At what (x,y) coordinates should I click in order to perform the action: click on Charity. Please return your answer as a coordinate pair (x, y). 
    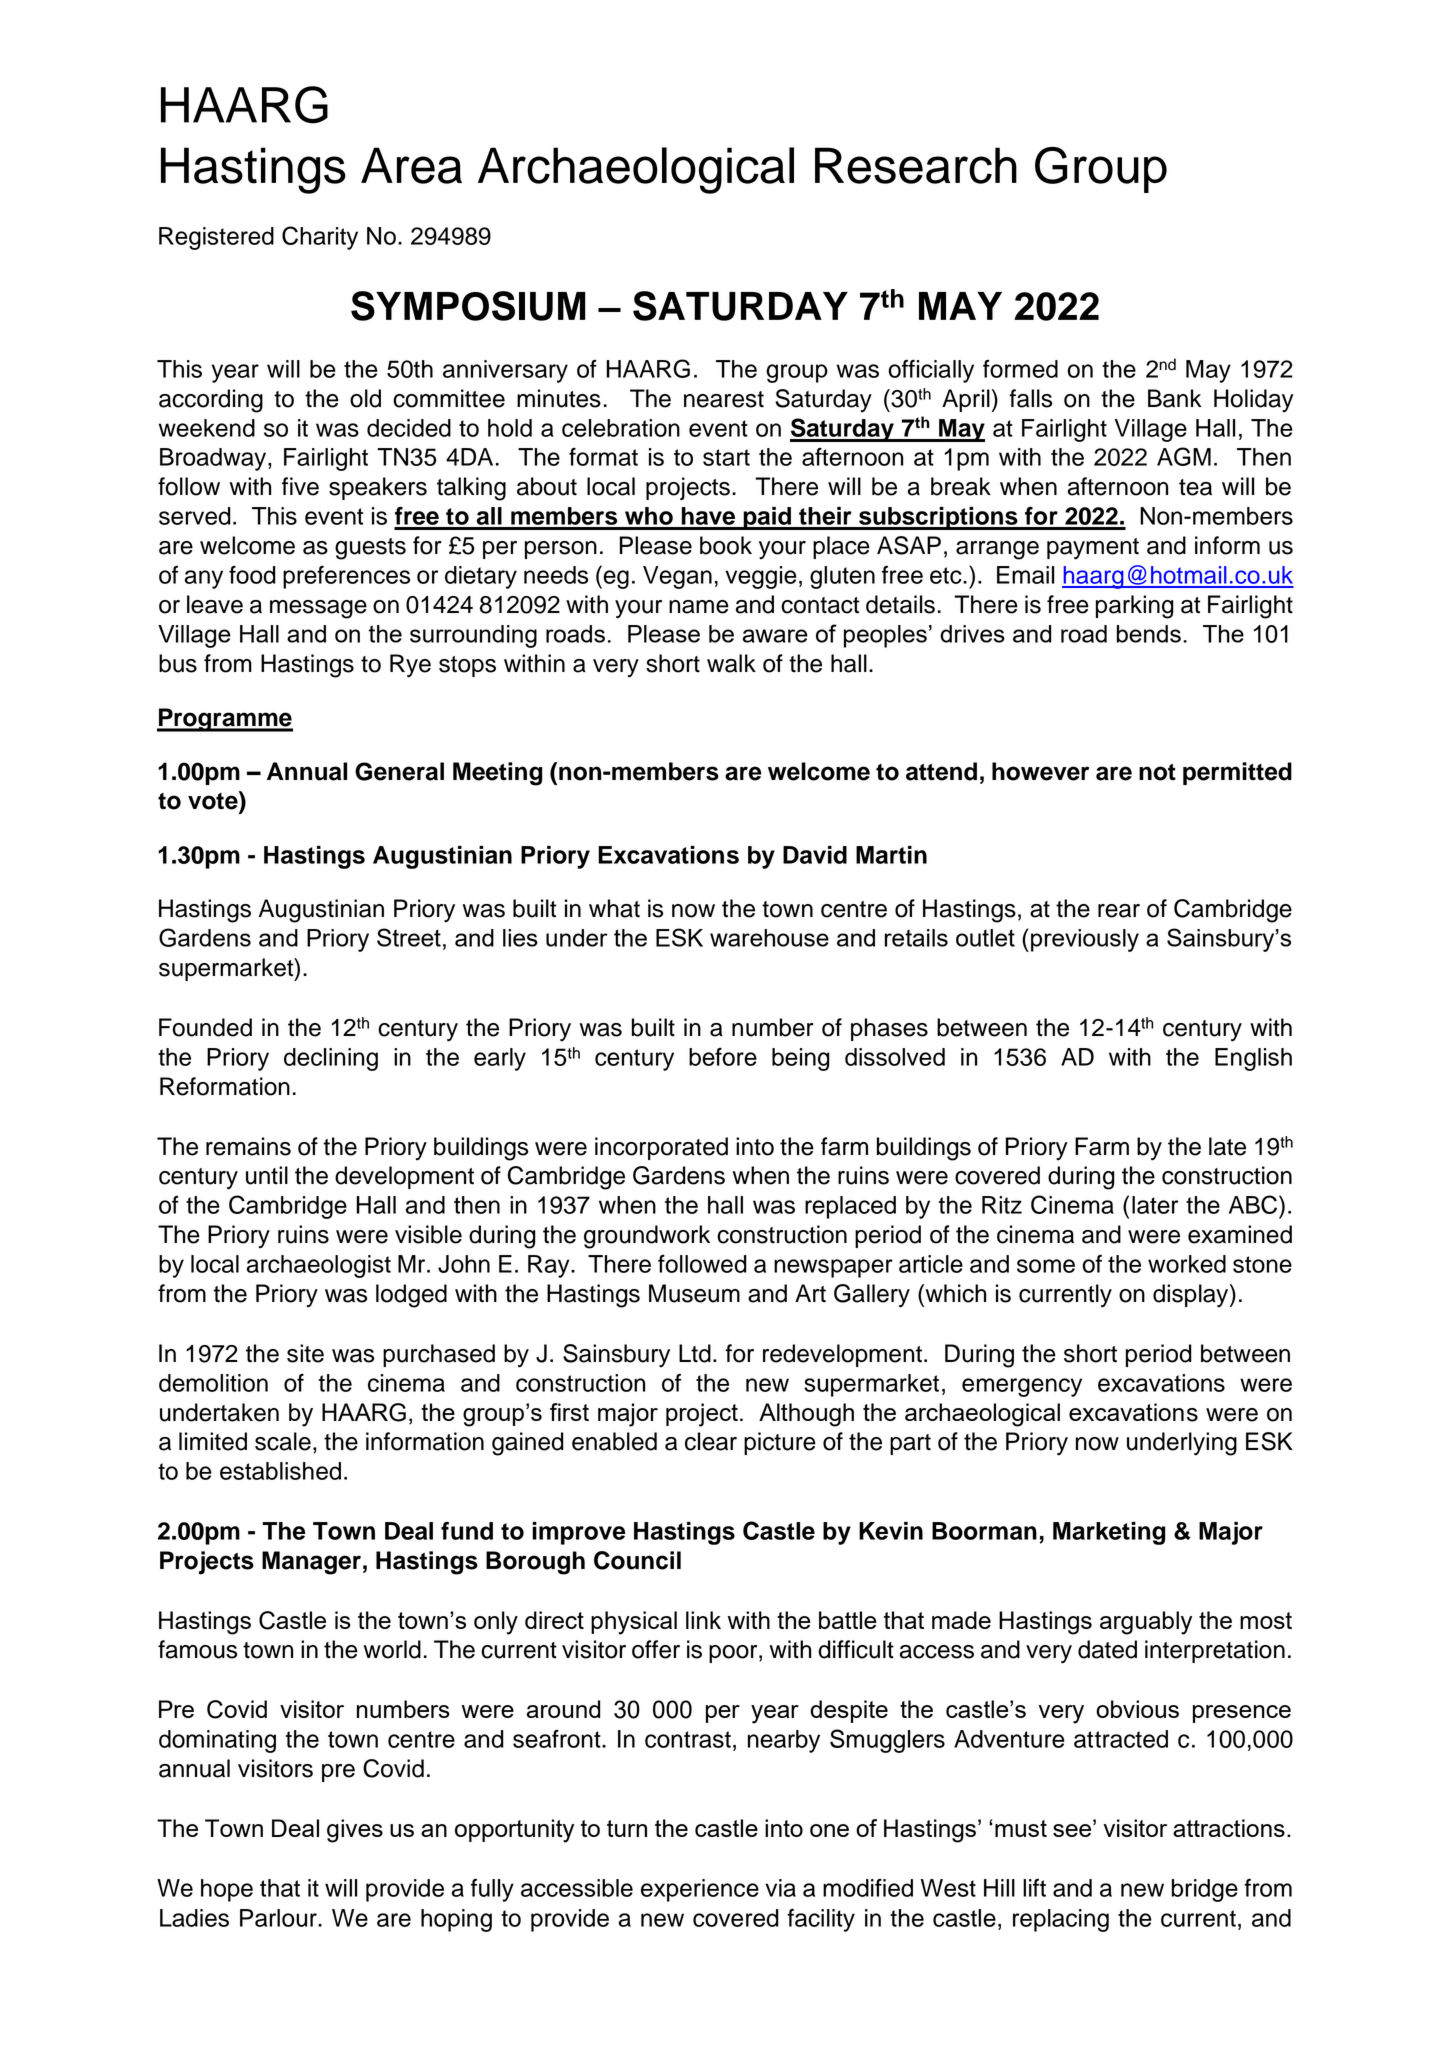
    Looking at the image, I should click on (320, 238).
